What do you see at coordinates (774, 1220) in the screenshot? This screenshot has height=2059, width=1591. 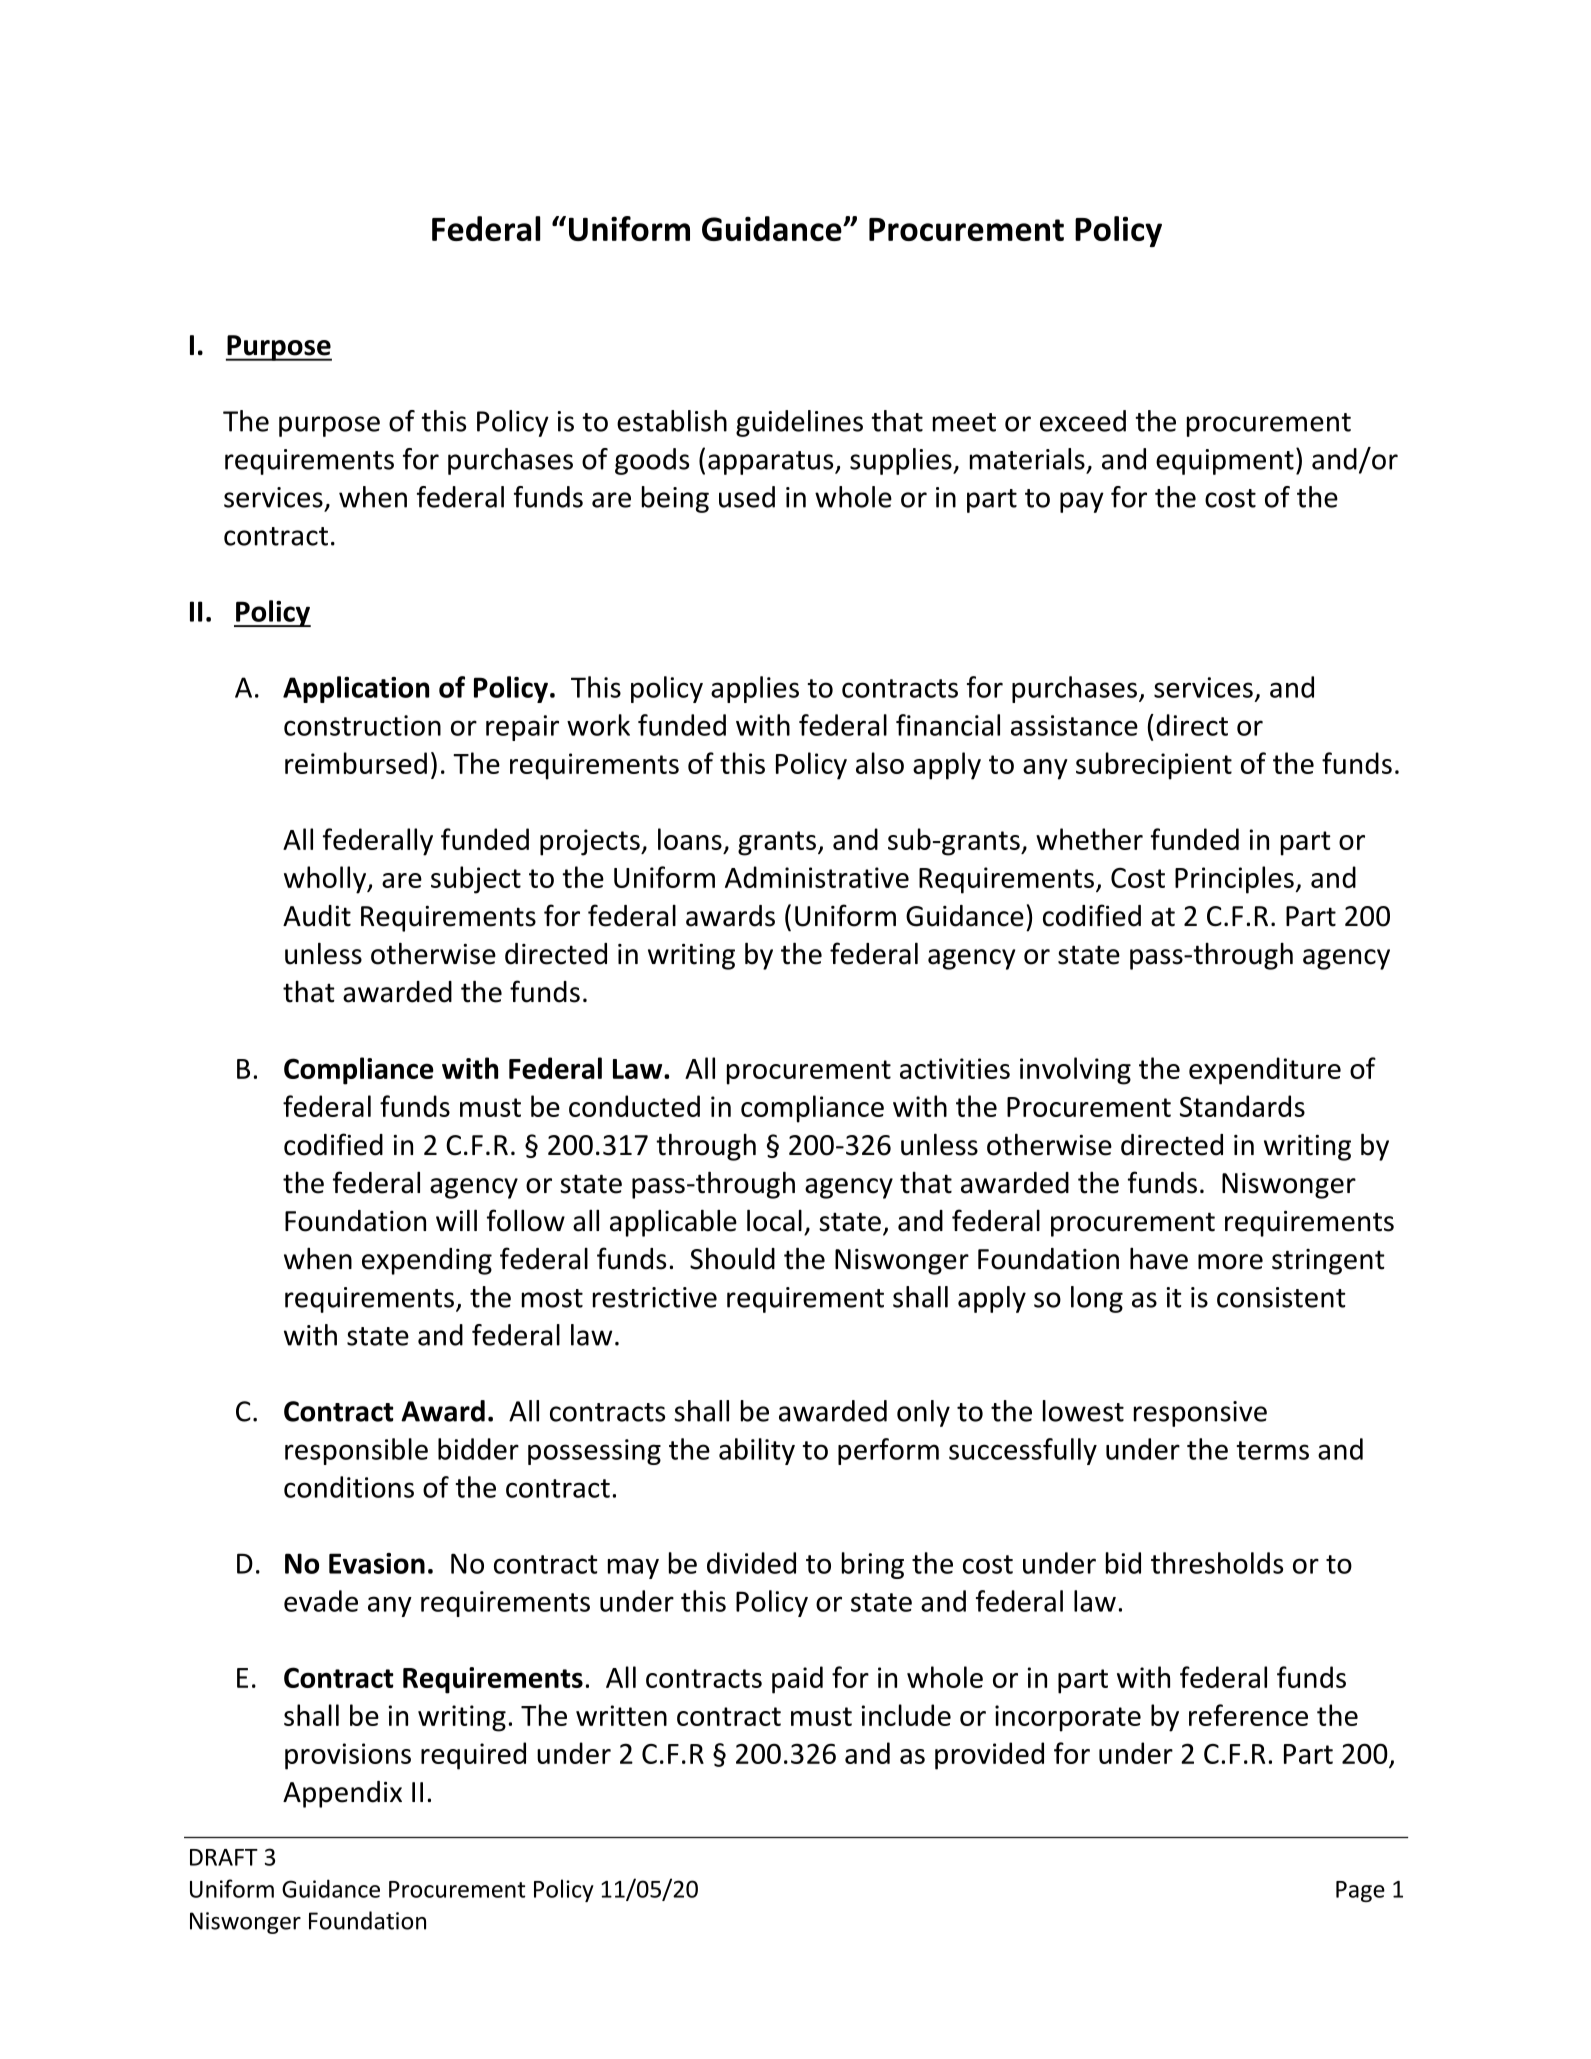 I see `local` at bounding box center [774, 1220].
